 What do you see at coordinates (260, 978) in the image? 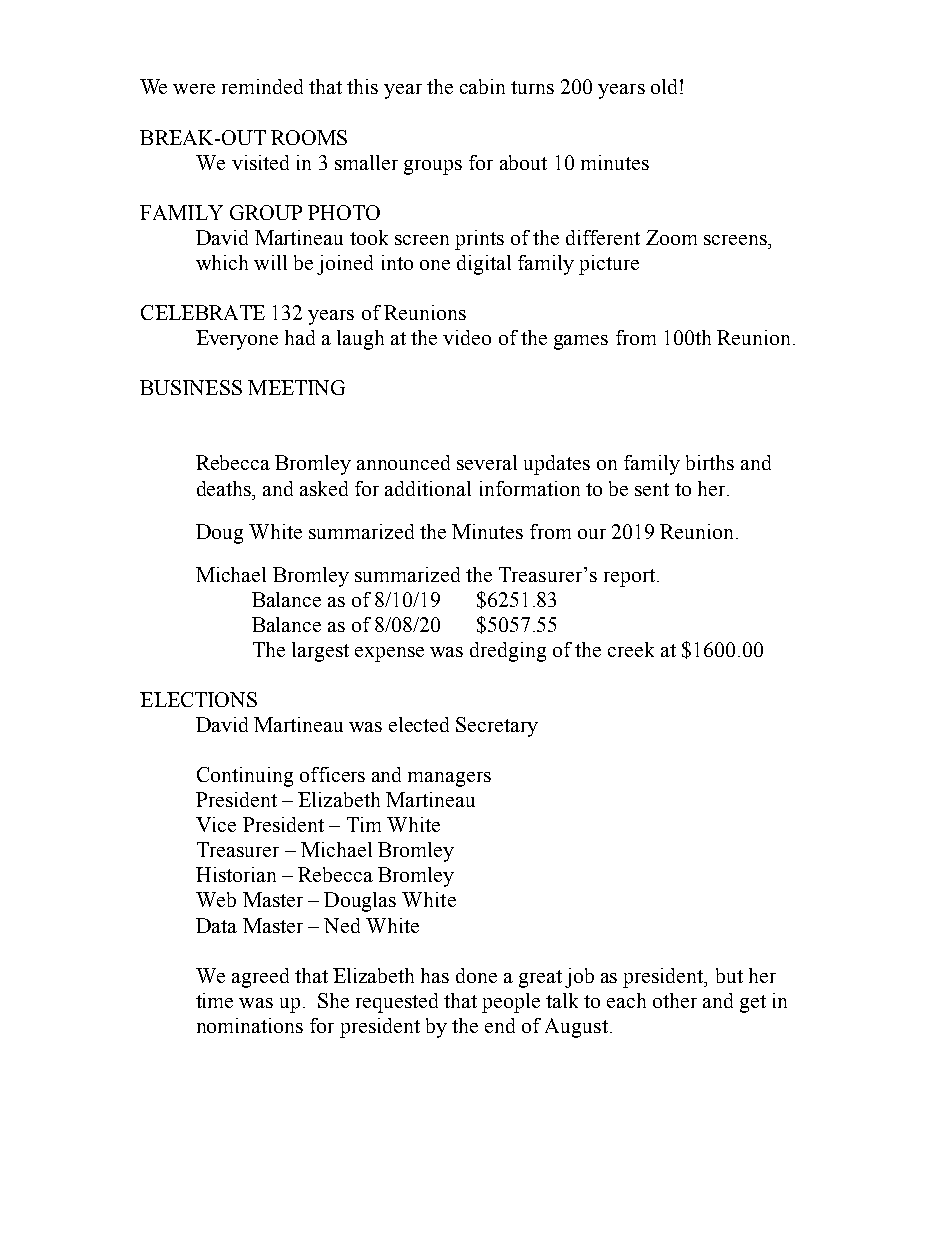
I see `agreed` at bounding box center [260, 978].
